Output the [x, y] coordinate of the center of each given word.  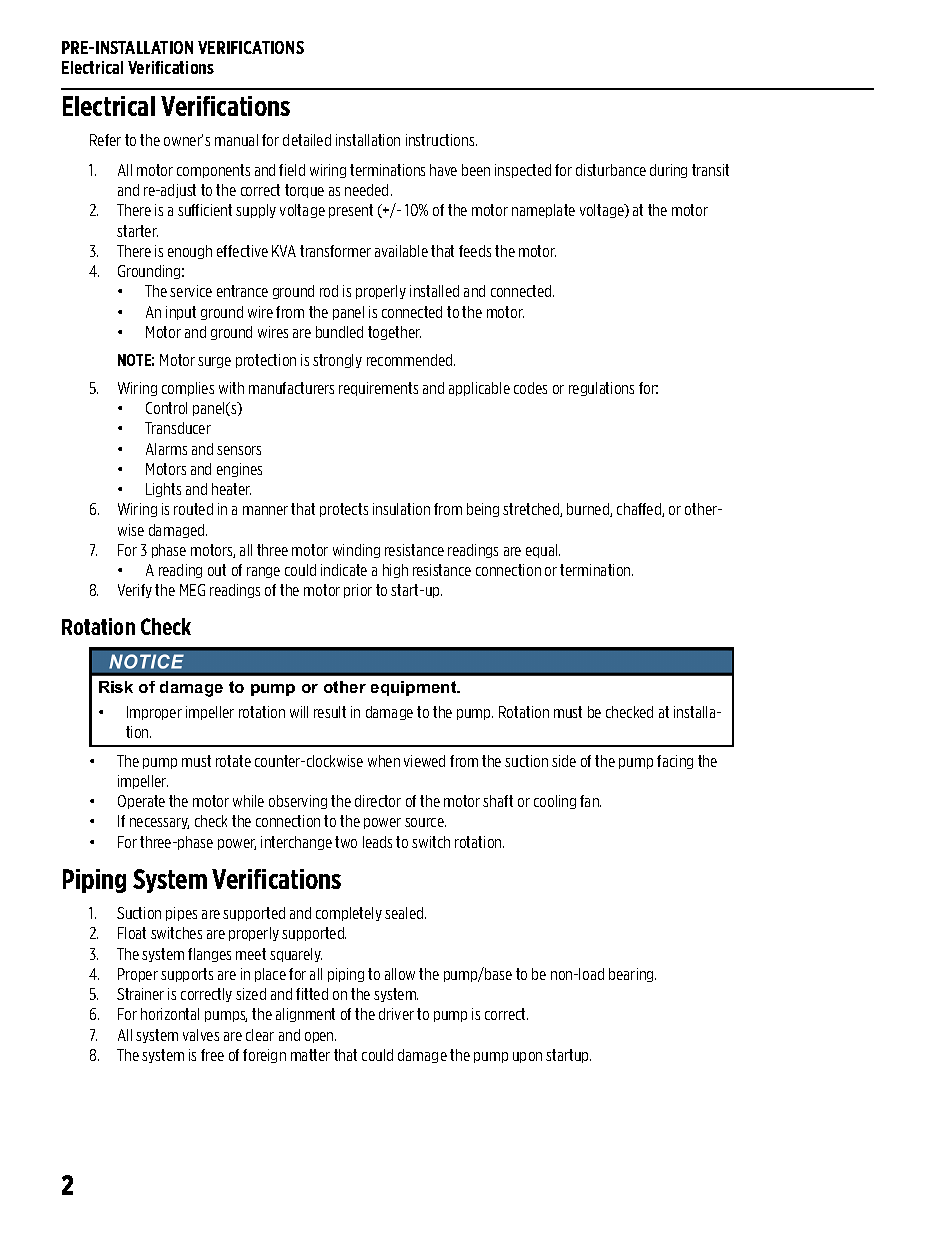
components [213, 171]
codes [530, 388]
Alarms [166, 449]
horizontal [170, 1014]
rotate [233, 761]
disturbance [611, 170]
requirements [378, 389]
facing [675, 762]
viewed [424, 761]
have [443, 170]
